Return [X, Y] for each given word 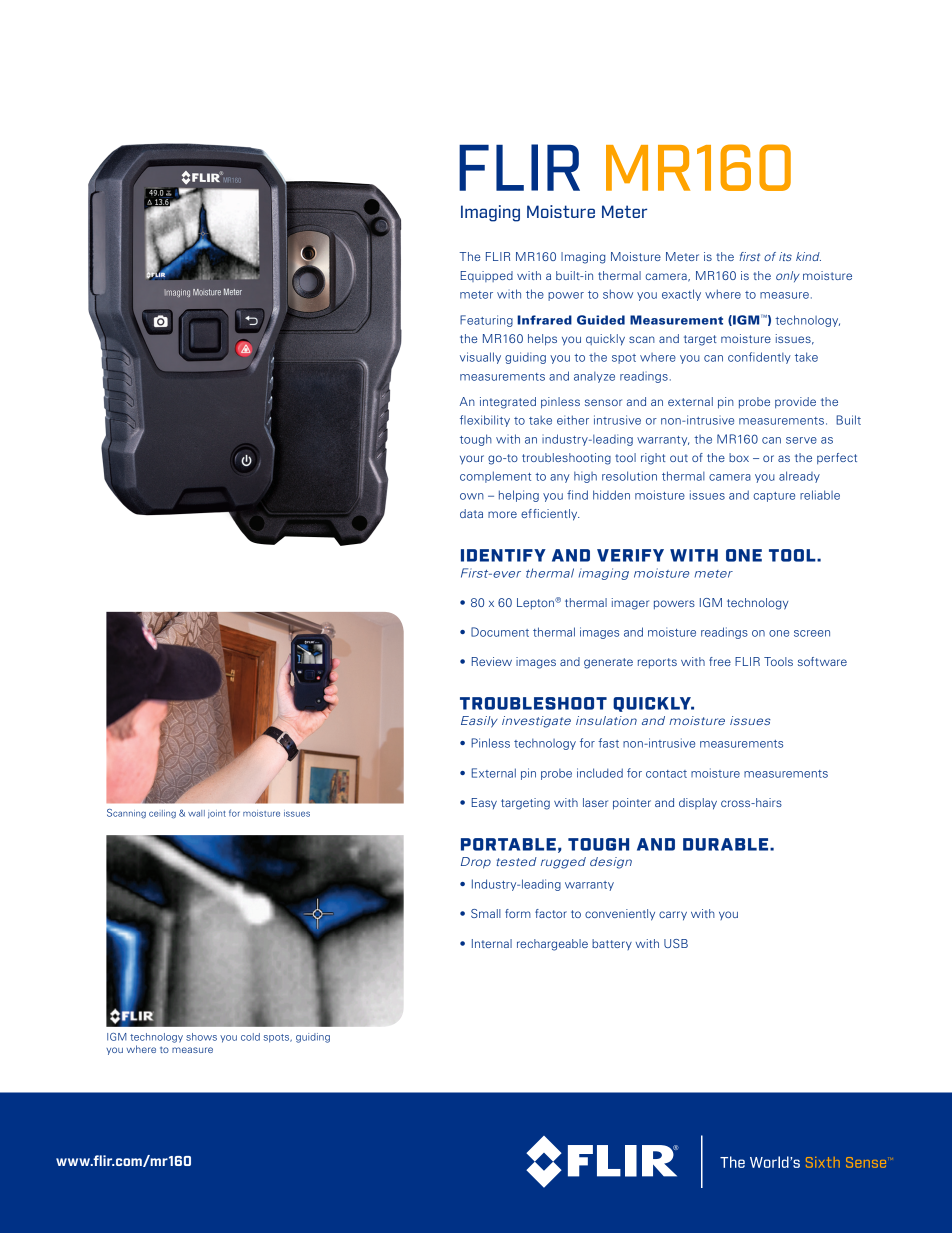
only [788, 276]
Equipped [487, 276]
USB [676, 943]
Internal [492, 943]
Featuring [486, 321]
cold [250, 1037]
